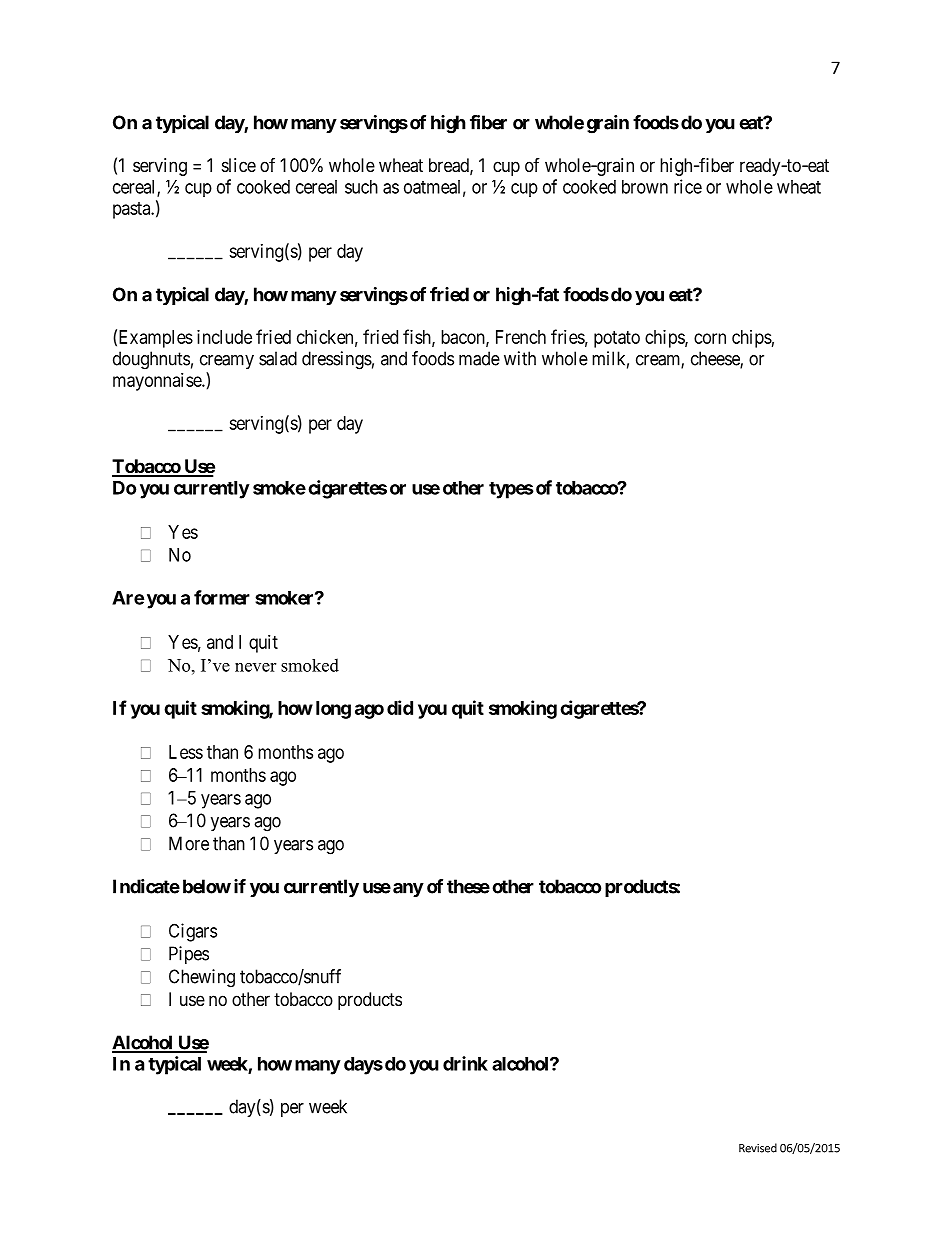 This screenshot has width=952, height=1233. What do you see at coordinates (255, 667) in the screenshot?
I see `never` at bounding box center [255, 667].
